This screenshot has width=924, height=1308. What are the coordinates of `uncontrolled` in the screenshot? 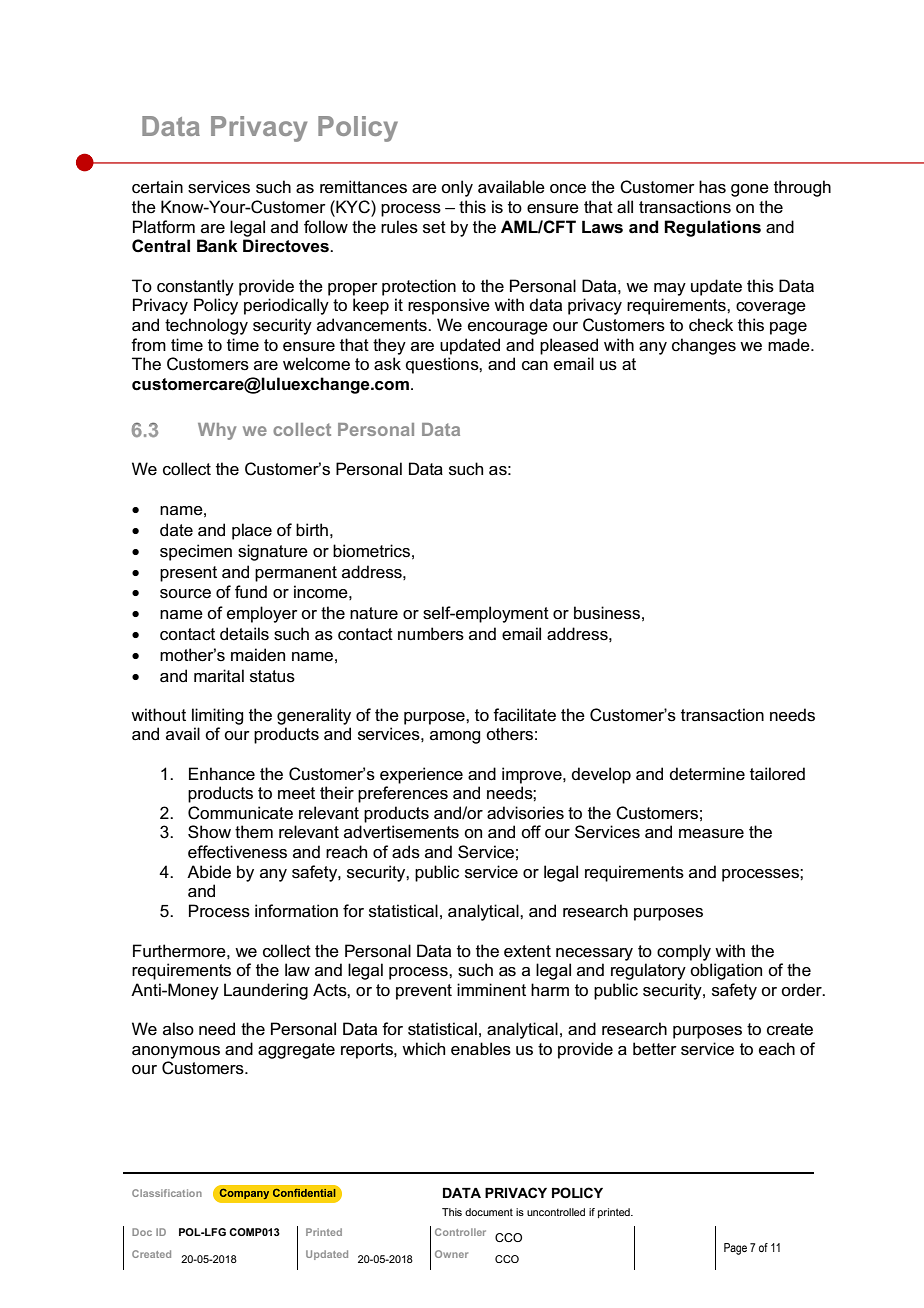 It's located at (556, 1212).
